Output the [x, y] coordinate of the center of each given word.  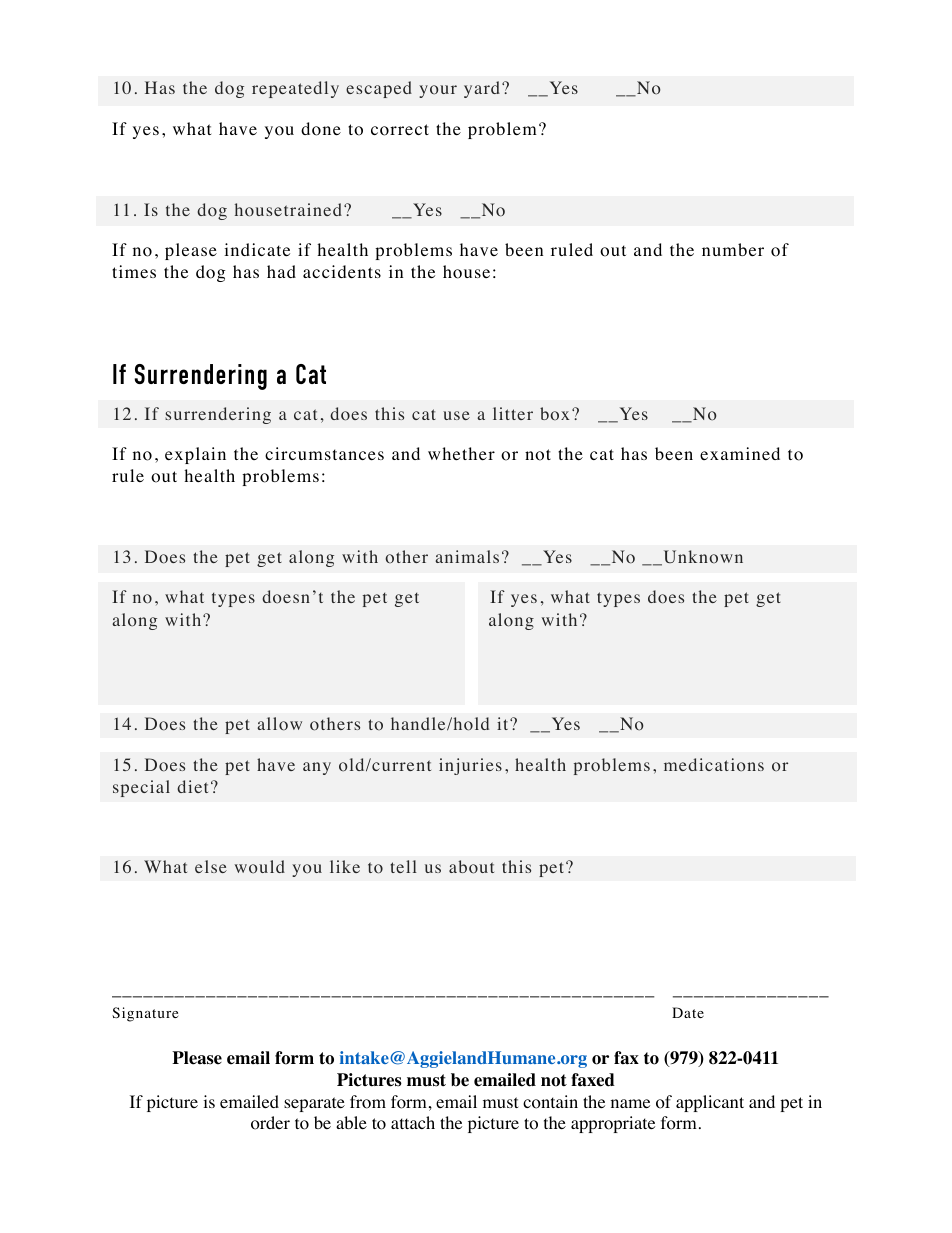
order [270, 1123]
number [733, 249]
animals [467, 556]
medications [714, 765]
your [438, 91]
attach [413, 1122]
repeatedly [295, 89]
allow [279, 724]
